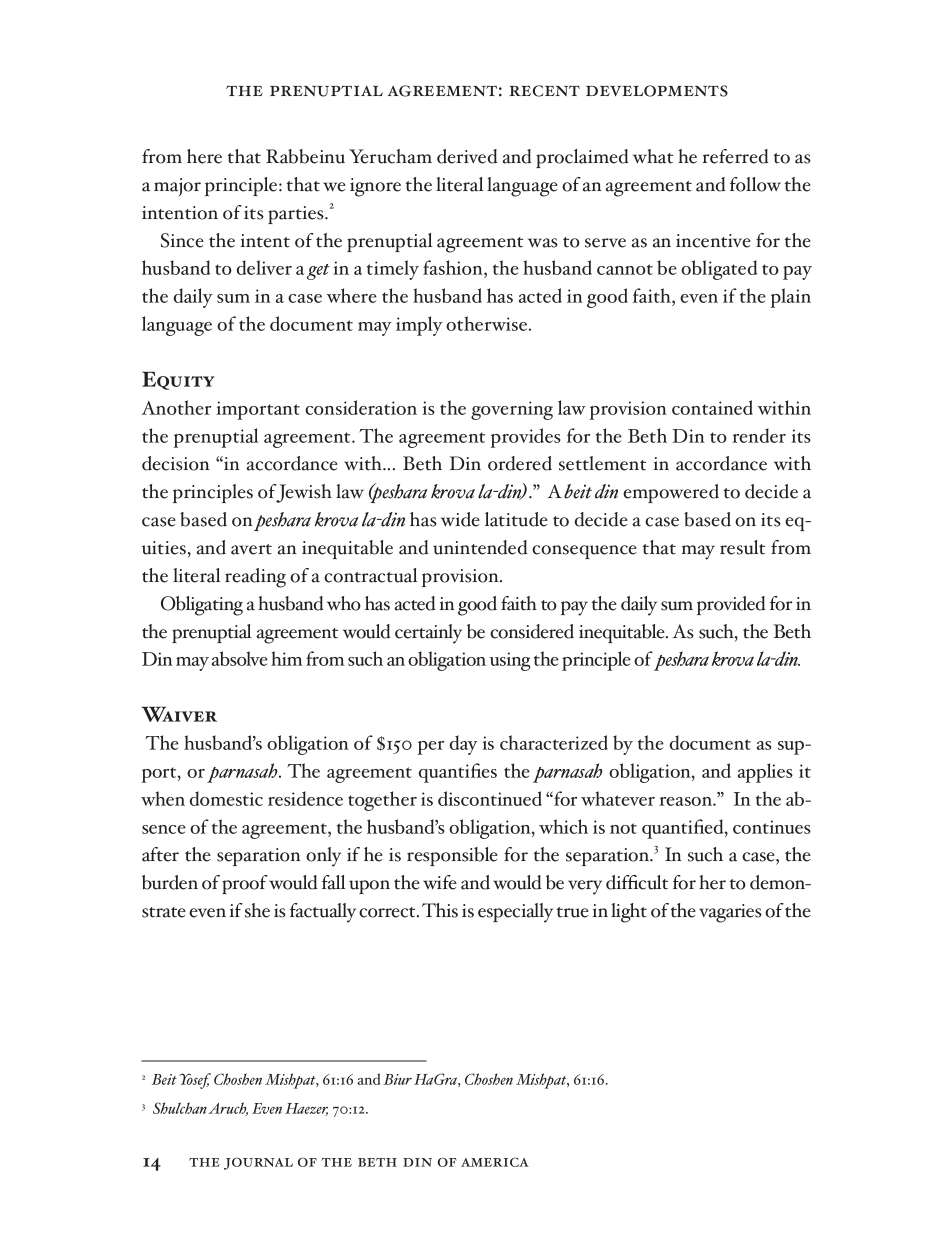 This document has height=1233, width=952. What do you see at coordinates (305, 156) in the document?
I see `Rabbeinu` at bounding box center [305, 156].
